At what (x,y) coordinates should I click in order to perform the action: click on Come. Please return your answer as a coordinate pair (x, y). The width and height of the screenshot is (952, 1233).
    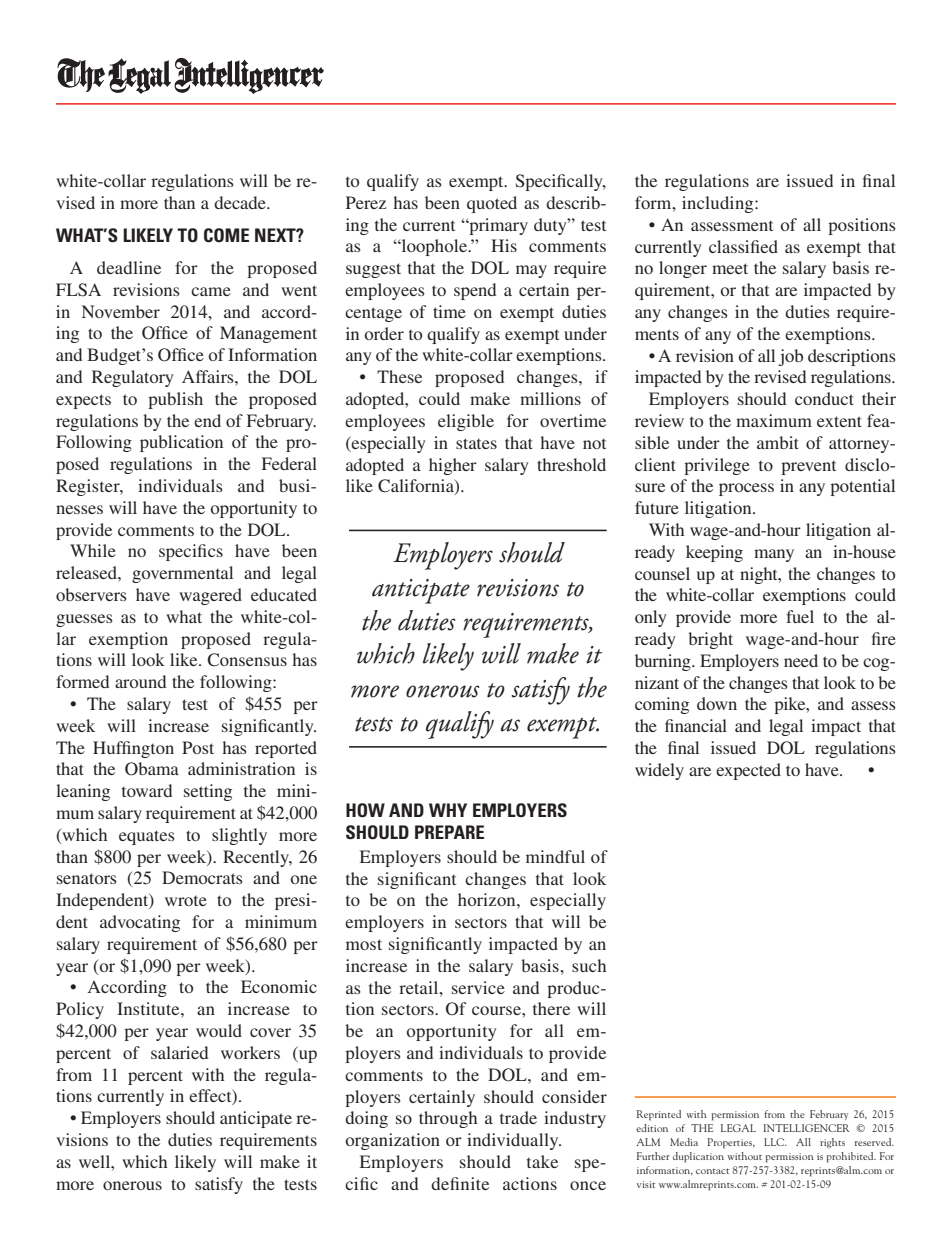
    Looking at the image, I should click on (226, 235).
